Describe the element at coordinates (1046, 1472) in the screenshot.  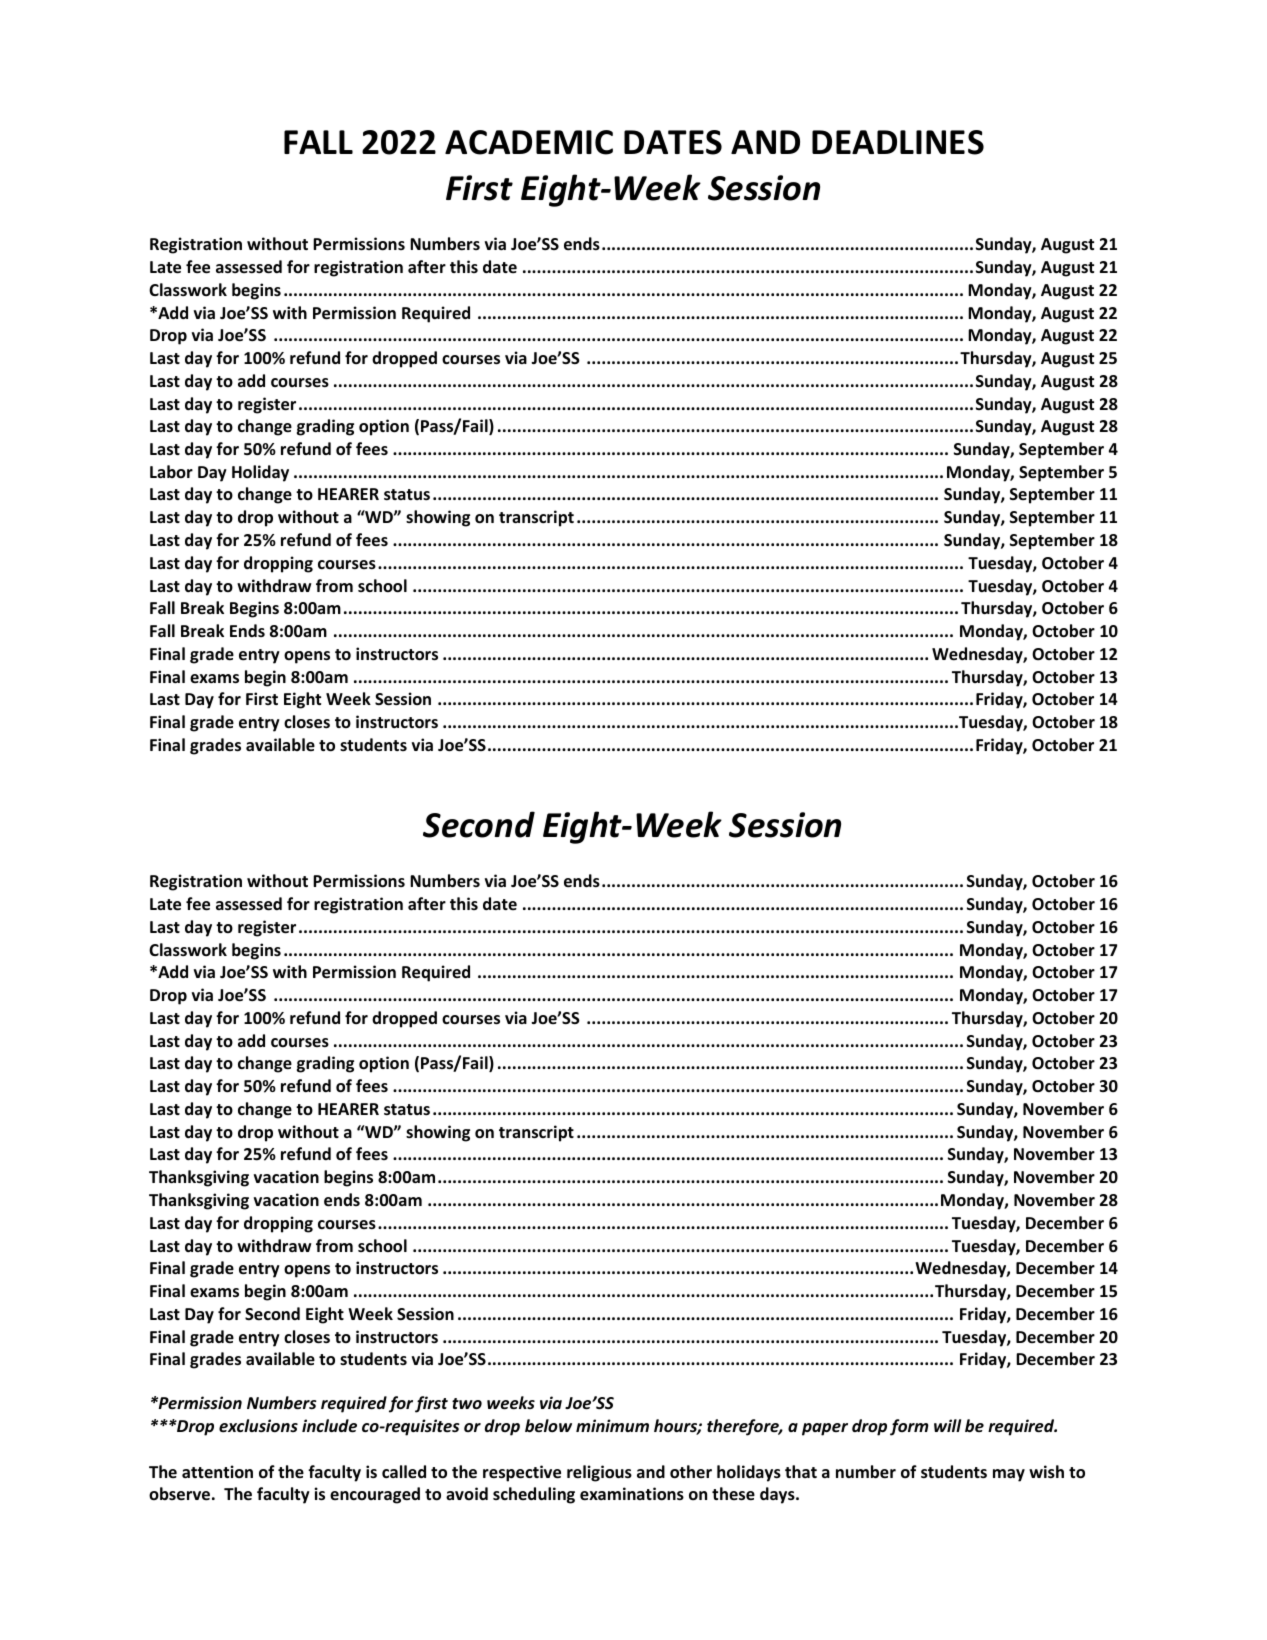
I see `wish` at that location.
